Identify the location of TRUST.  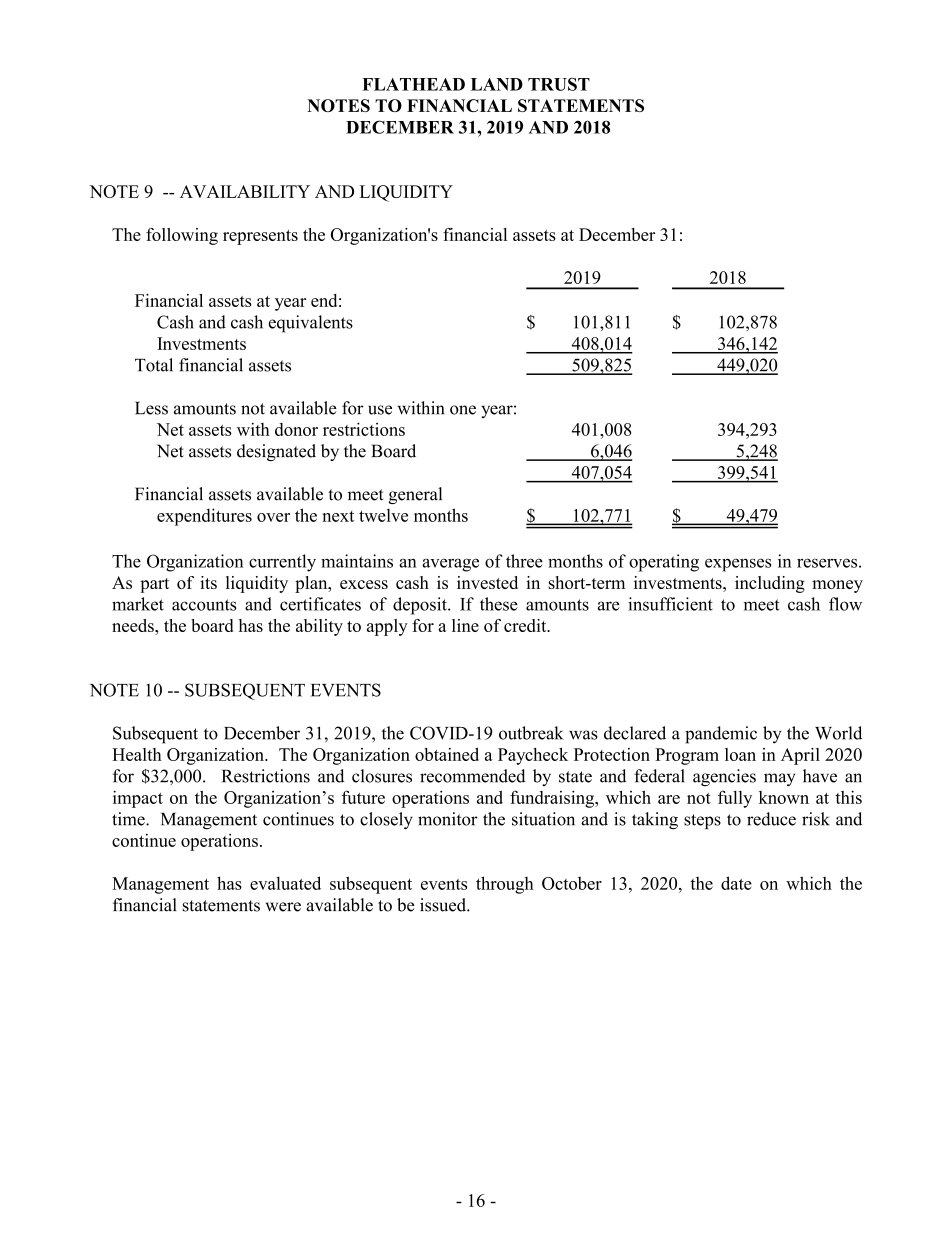
(559, 84).
